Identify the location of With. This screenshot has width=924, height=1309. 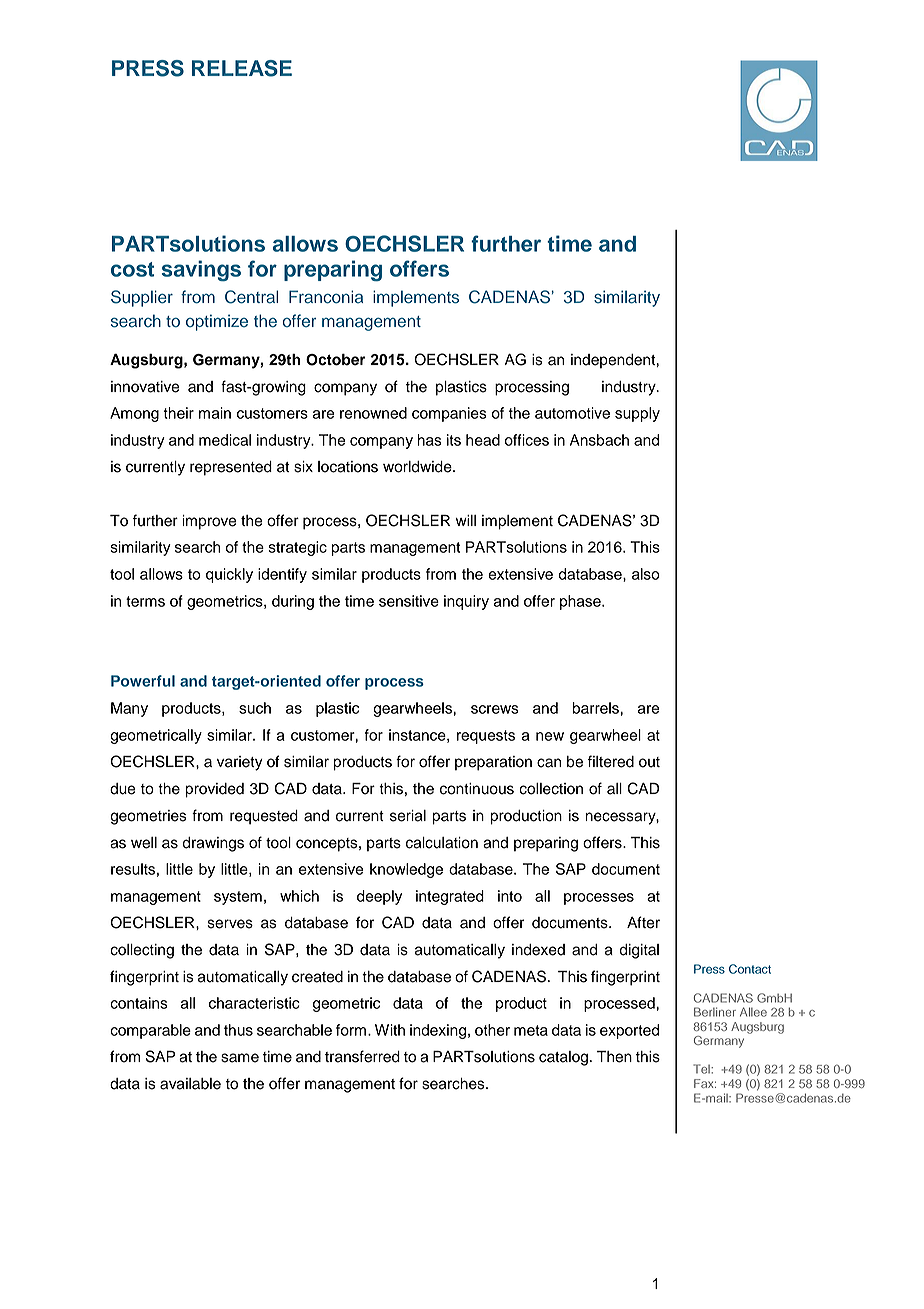
(390, 1030).
